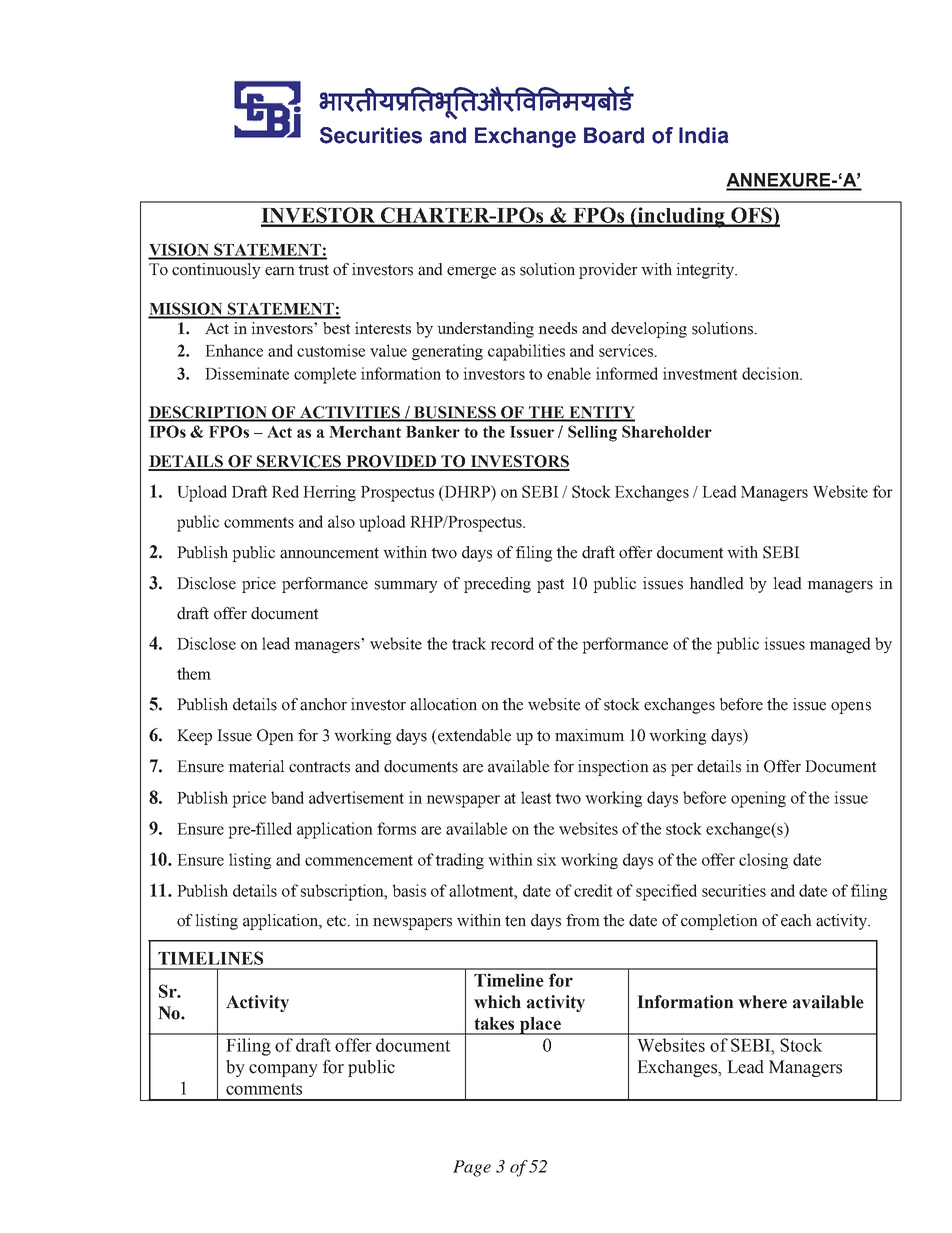 The width and height of the page is (952, 1233). Describe the element at coordinates (771, 373) in the page. I see `decision` at that location.
